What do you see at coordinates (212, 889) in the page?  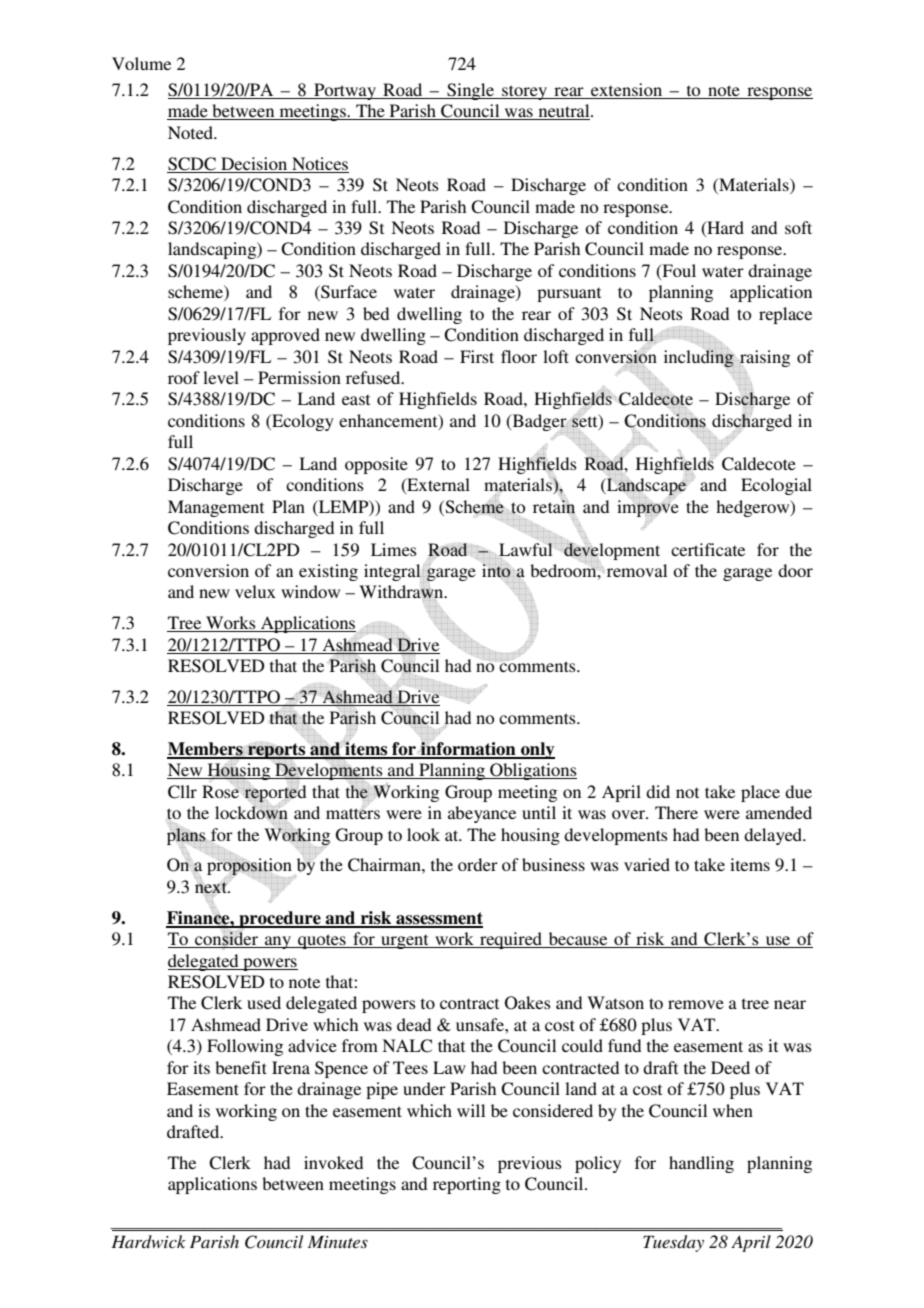 I see `next` at bounding box center [212, 889].
